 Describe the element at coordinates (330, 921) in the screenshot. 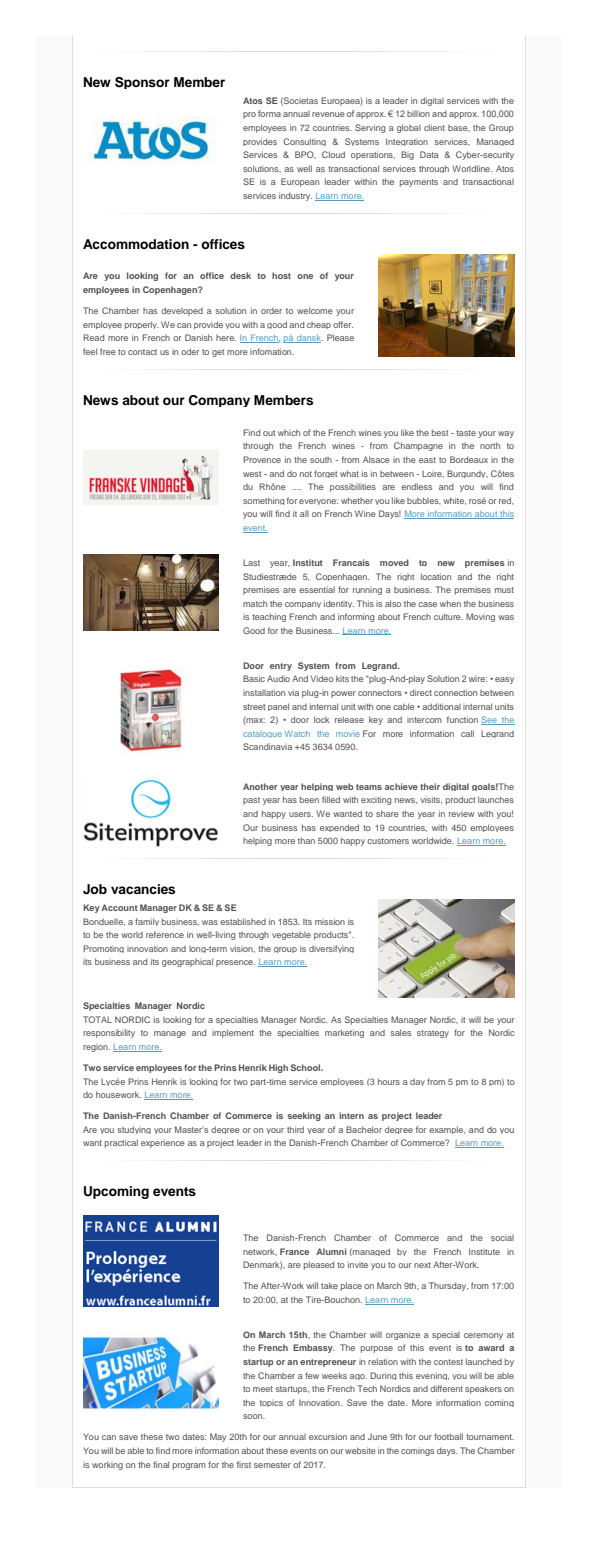

I see `mission` at that location.
